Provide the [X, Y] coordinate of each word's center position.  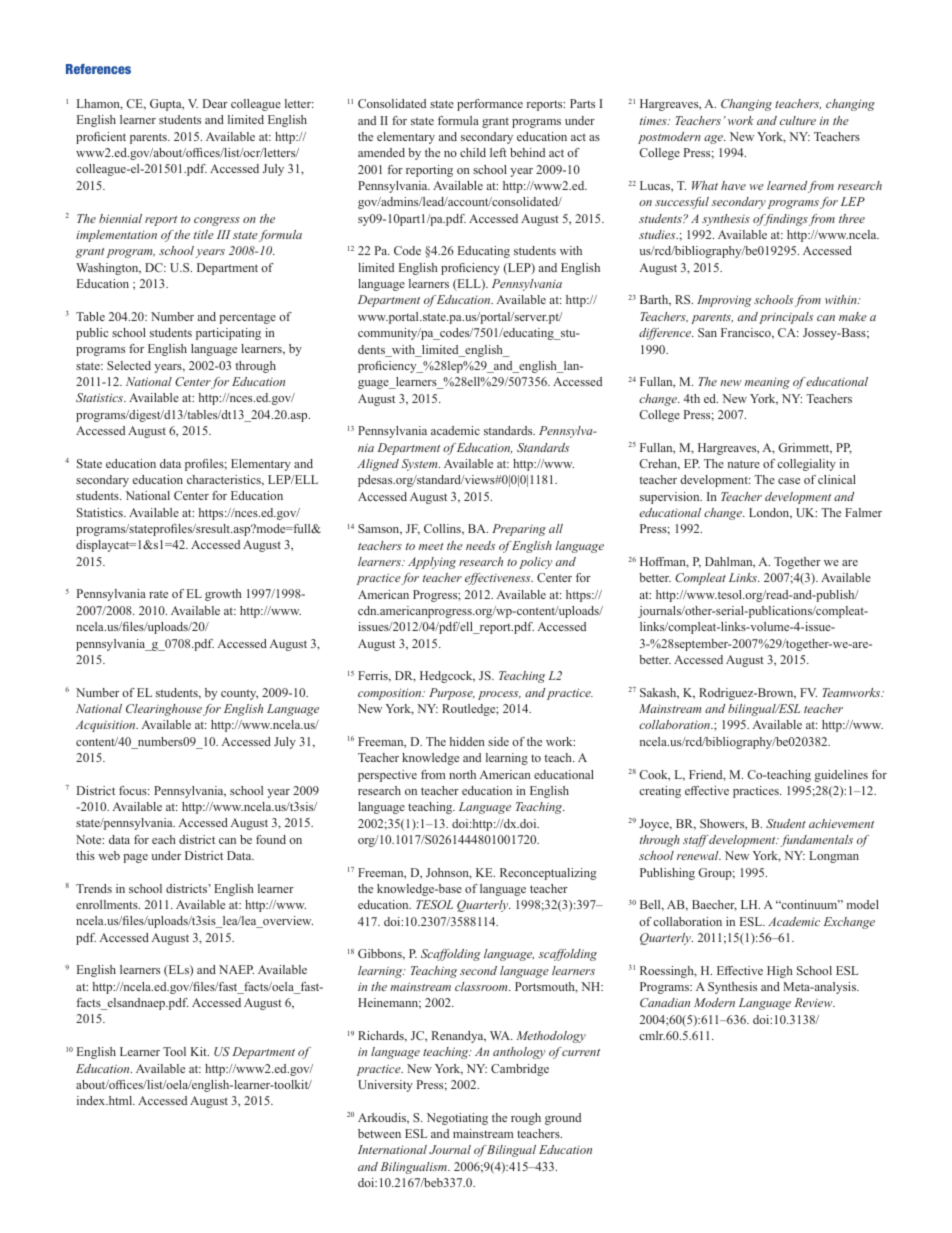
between [379, 1133]
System [420, 465]
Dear [215, 103]
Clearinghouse [164, 710]
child [473, 152]
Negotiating [457, 1119]
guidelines [841, 776]
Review [815, 1002]
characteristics [225, 480]
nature [744, 464]
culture [798, 120]
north [462, 774]
